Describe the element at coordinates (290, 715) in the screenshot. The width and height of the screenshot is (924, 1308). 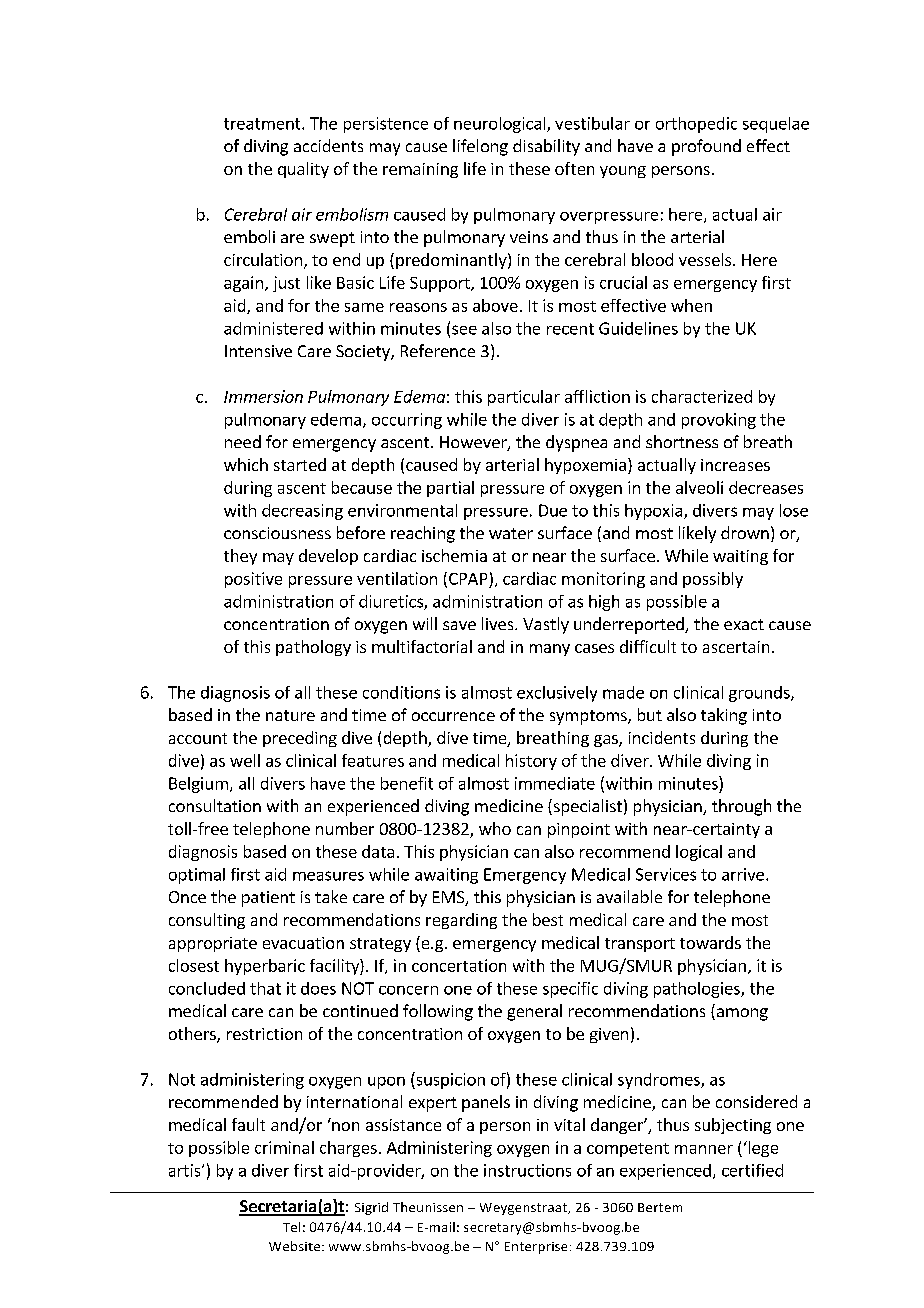
I see `nature` at that location.
